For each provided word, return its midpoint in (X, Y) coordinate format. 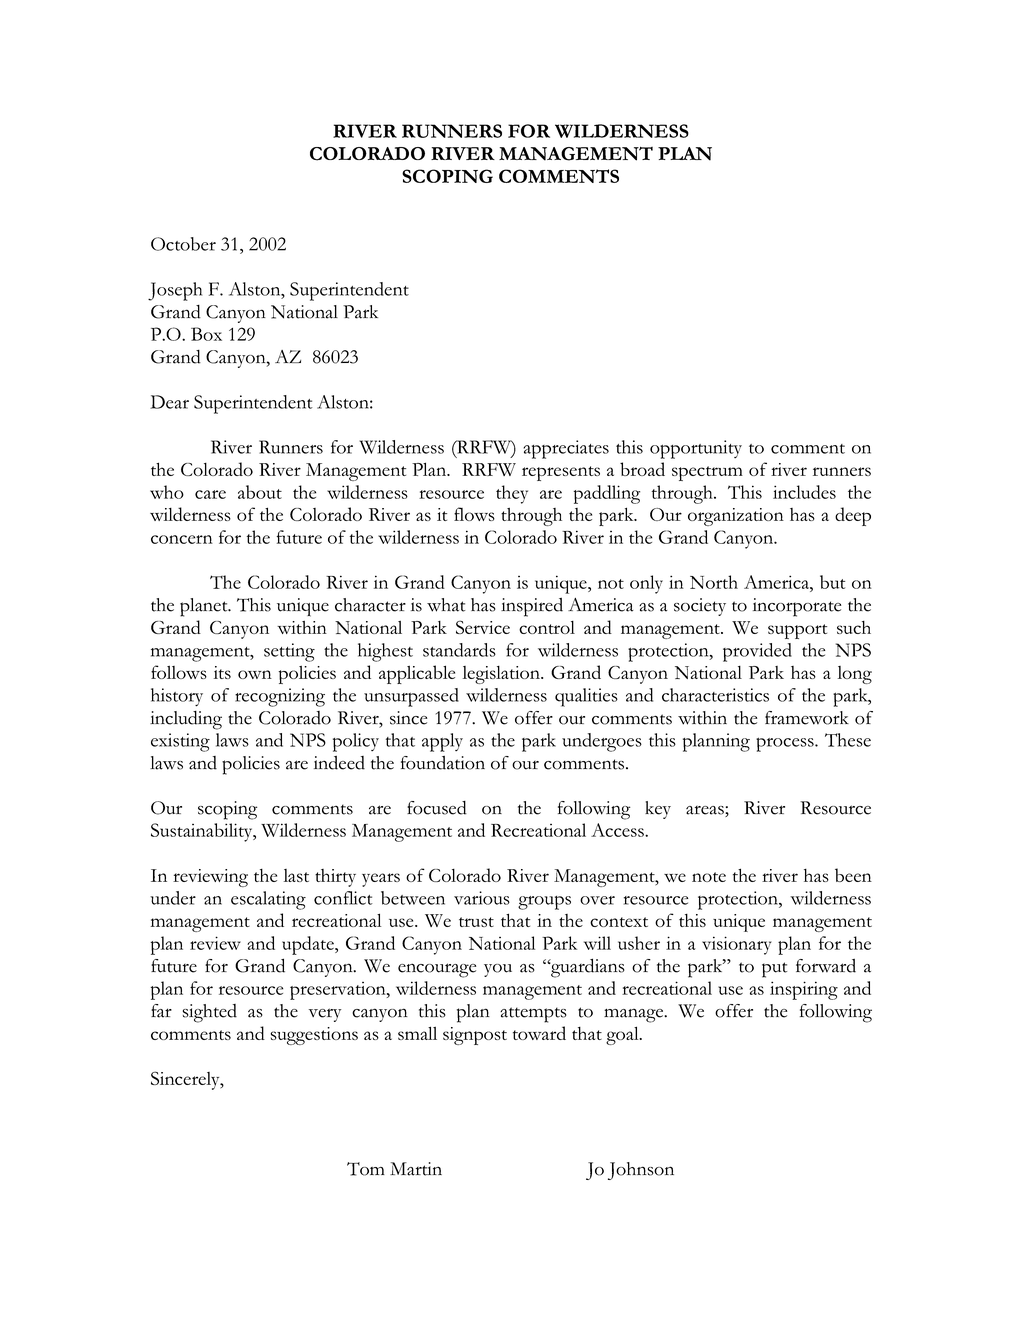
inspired (532, 607)
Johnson (641, 1171)
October (183, 244)
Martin (416, 1169)
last (296, 875)
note (709, 877)
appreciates (566, 449)
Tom (366, 1169)
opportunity (696, 449)
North (714, 582)
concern (182, 539)
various (482, 898)
